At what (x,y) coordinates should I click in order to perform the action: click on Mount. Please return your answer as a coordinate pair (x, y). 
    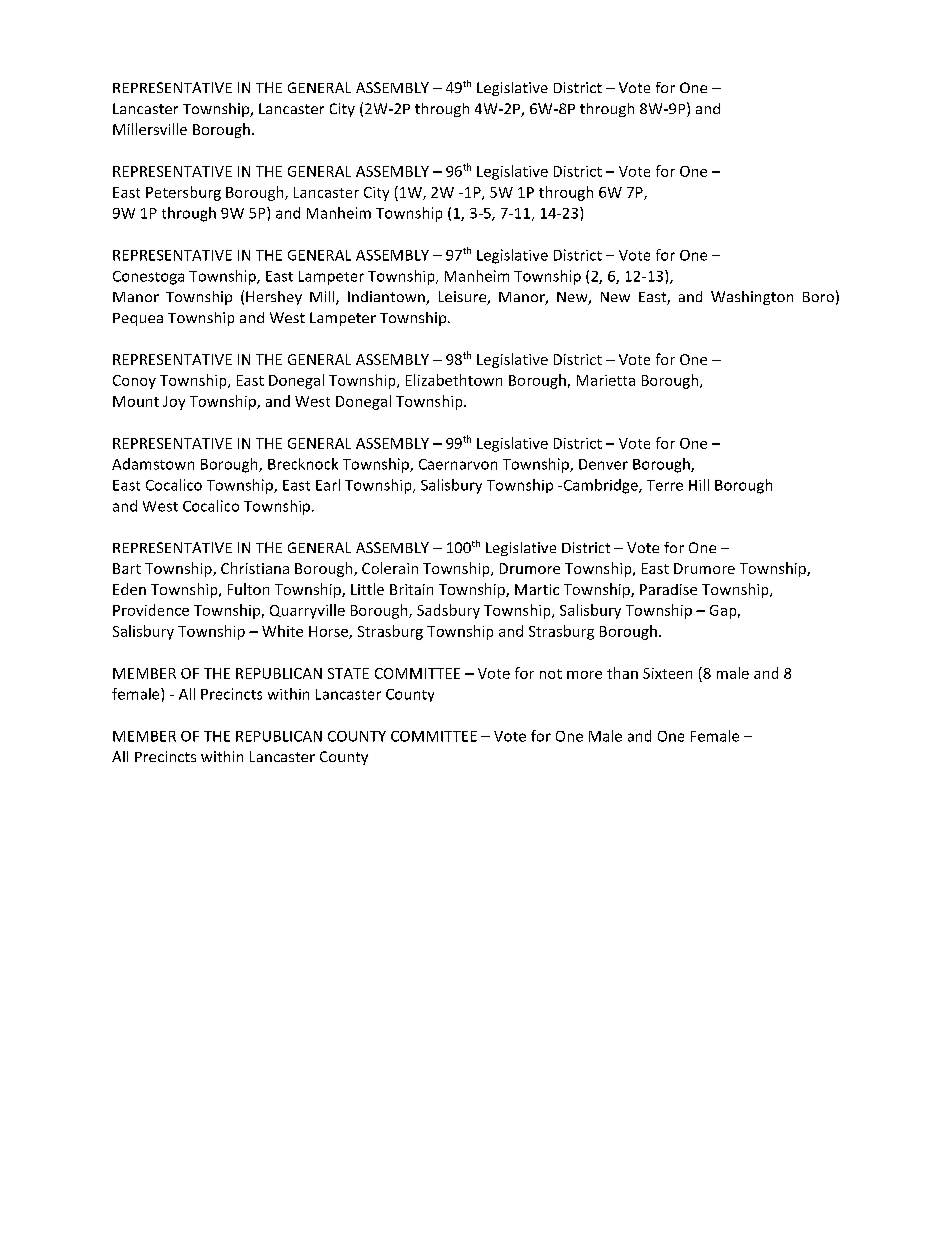
    Looking at the image, I should click on (136, 401).
